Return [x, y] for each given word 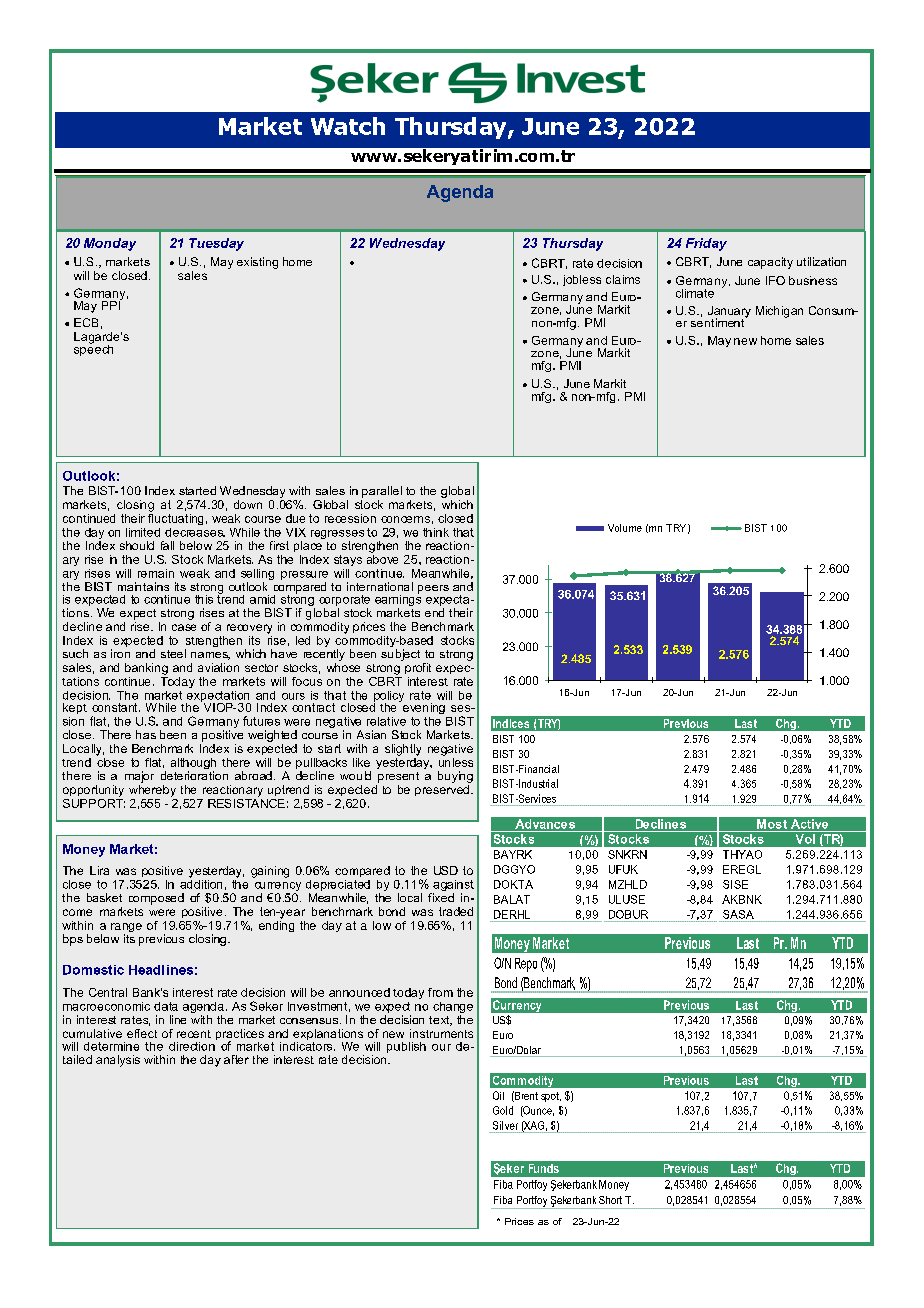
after [236, 1059]
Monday [110, 244]
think [436, 532]
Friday [706, 244]
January [729, 313]
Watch [348, 126]
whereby [152, 789]
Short [610, 1200]
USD [446, 870]
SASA [738, 914]
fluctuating [175, 518]
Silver [505, 1125]
